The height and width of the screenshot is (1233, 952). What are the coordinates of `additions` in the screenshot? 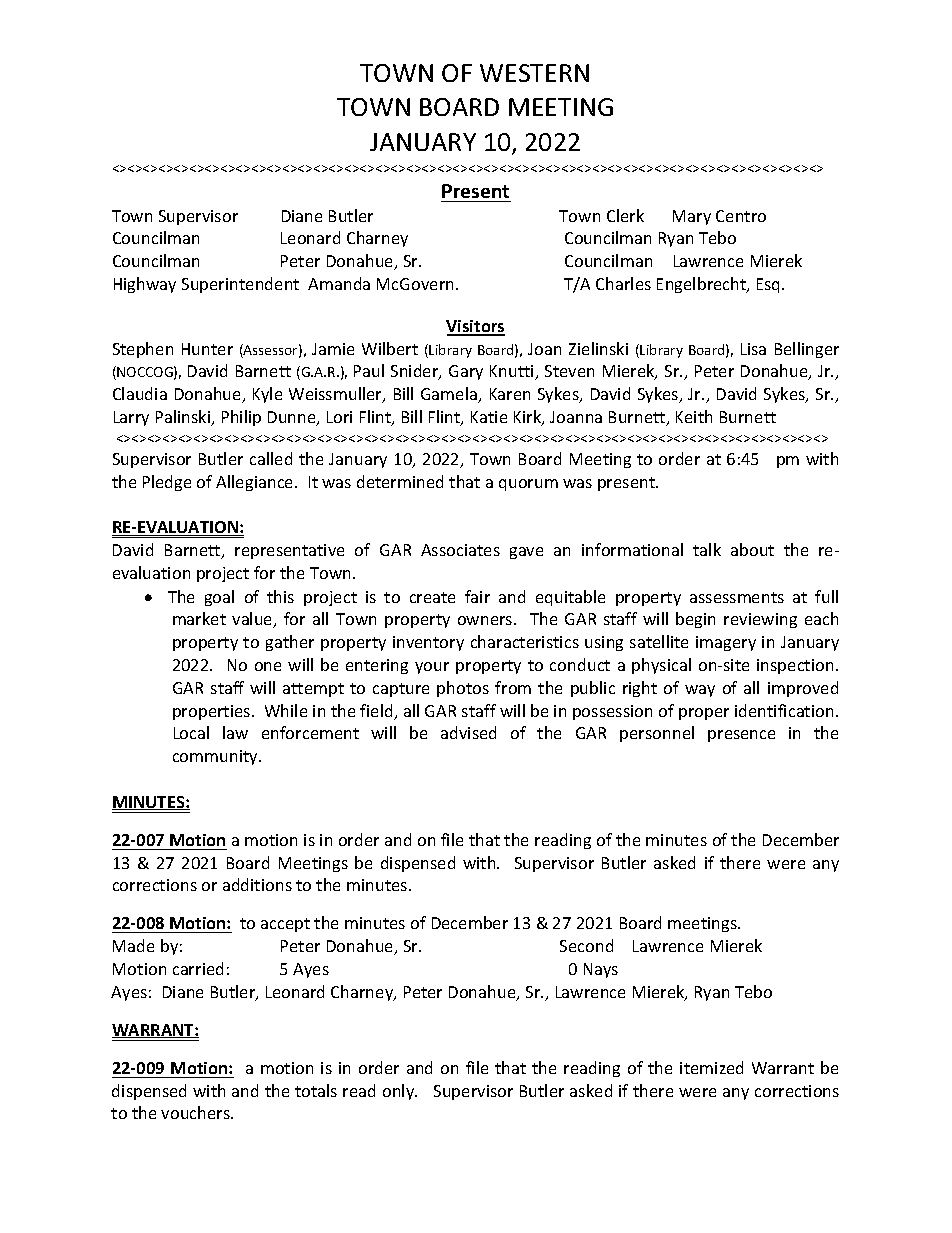 It's located at (257, 884).
